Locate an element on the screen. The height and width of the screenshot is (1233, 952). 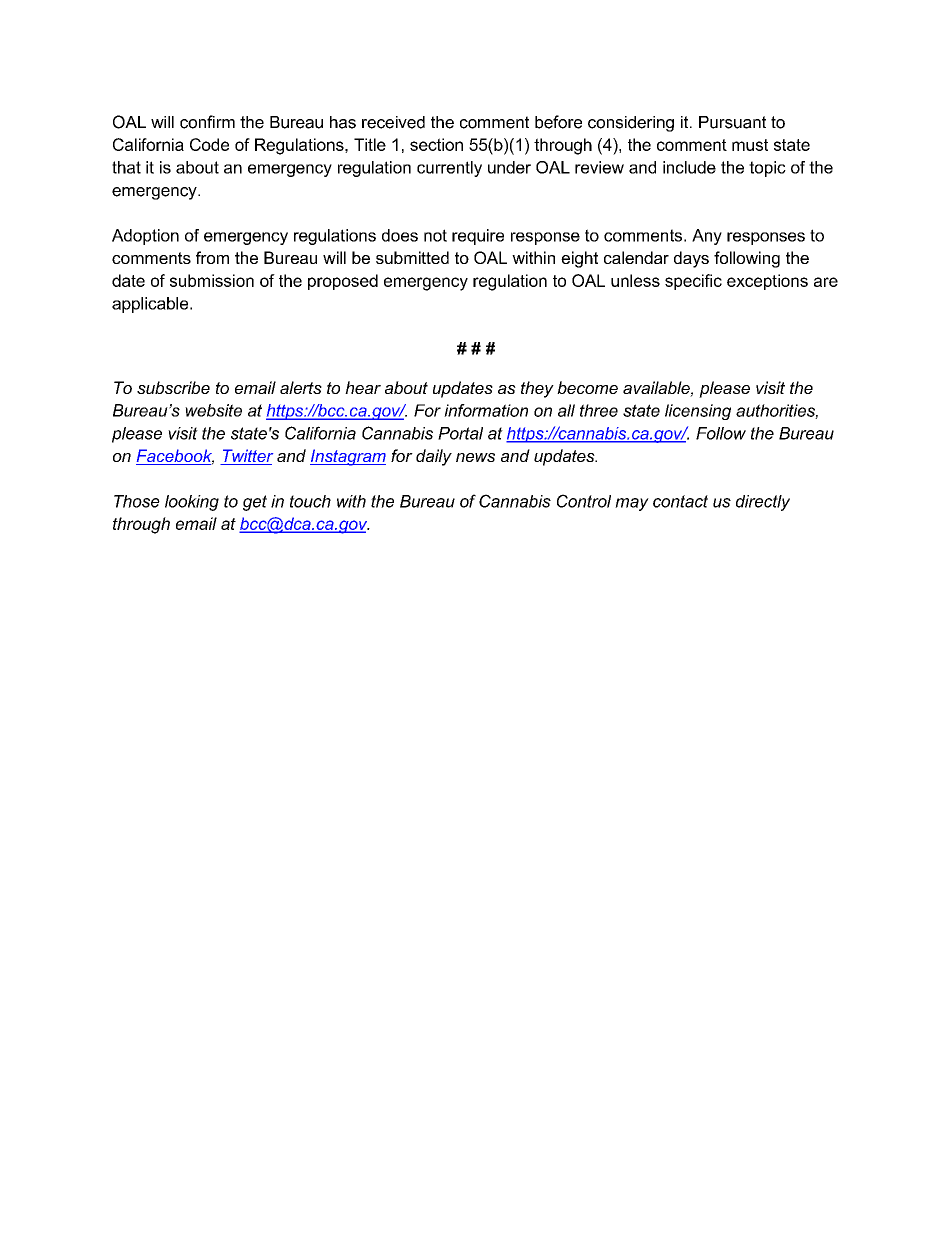
applicable is located at coordinates (151, 305).
